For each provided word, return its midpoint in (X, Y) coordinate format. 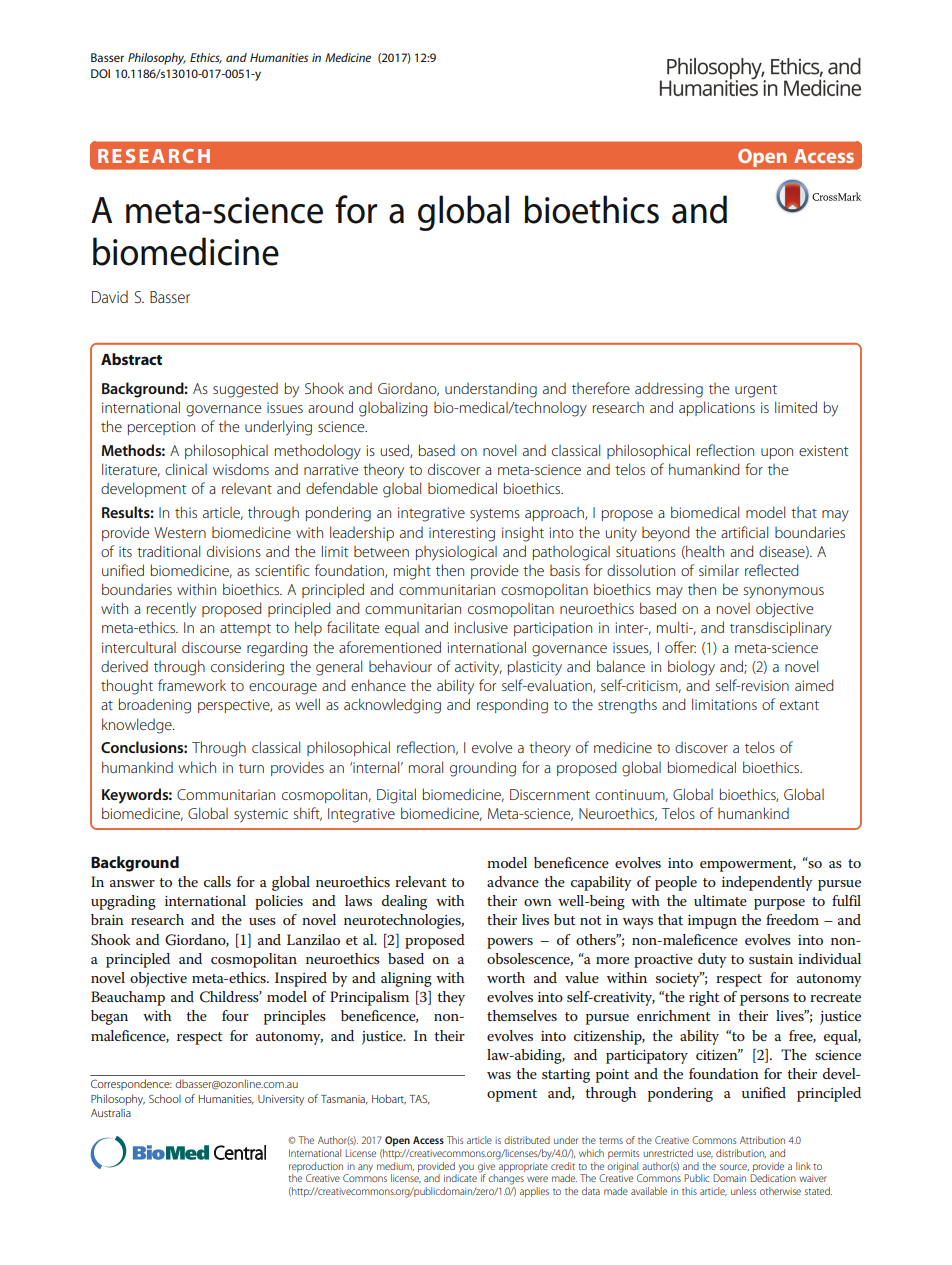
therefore (601, 388)
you (465, 1169)
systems (495, 515)
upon (777, 453)
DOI (100, 73)
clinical (186, 469)
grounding (483, 769)
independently (767, 883)
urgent (756, 391)
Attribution (762, 1140)
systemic (261, 815)
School (165, 1098)
